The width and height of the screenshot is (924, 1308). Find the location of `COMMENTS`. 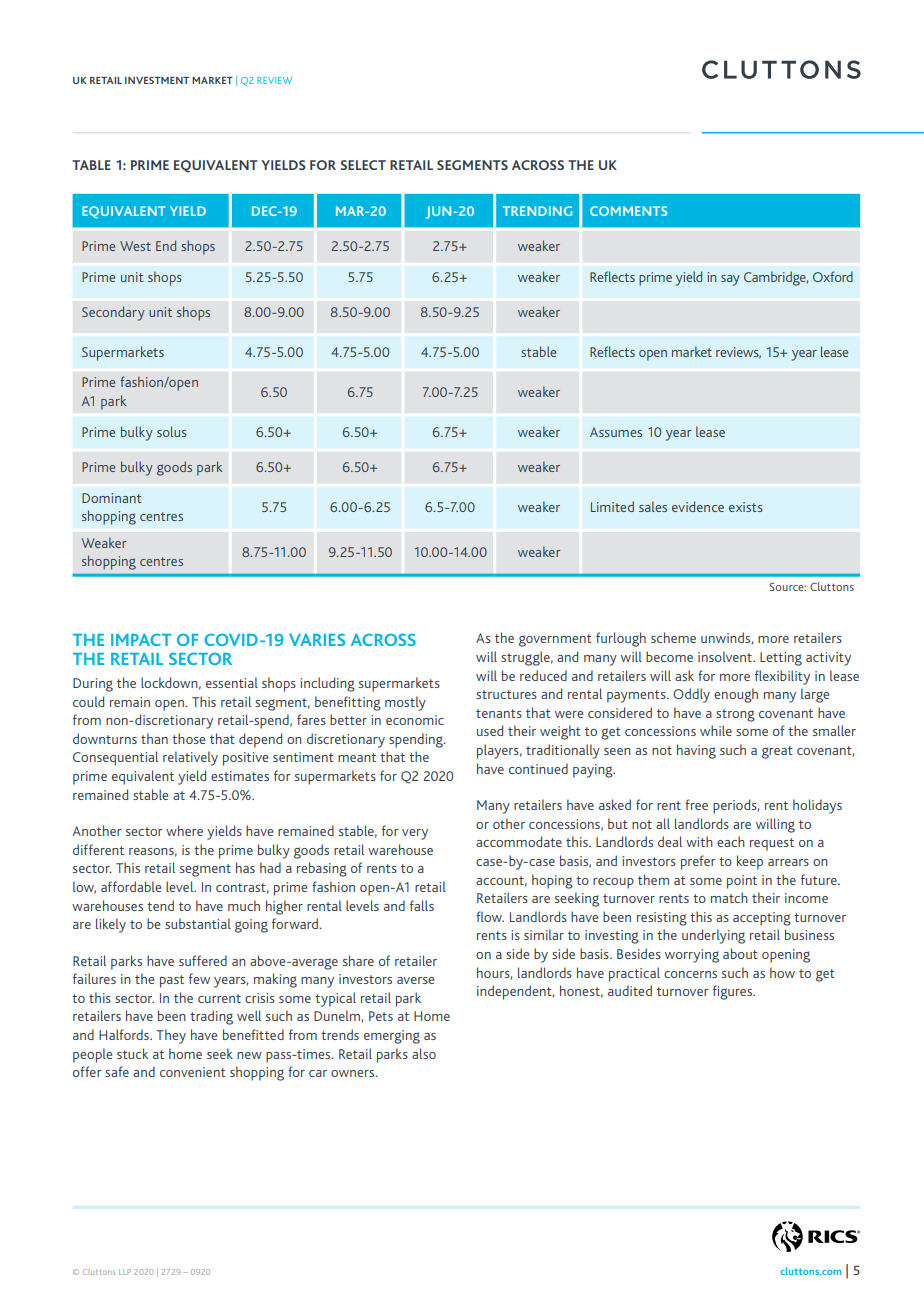

COMMENTS is located at coordinates (629, 211).
